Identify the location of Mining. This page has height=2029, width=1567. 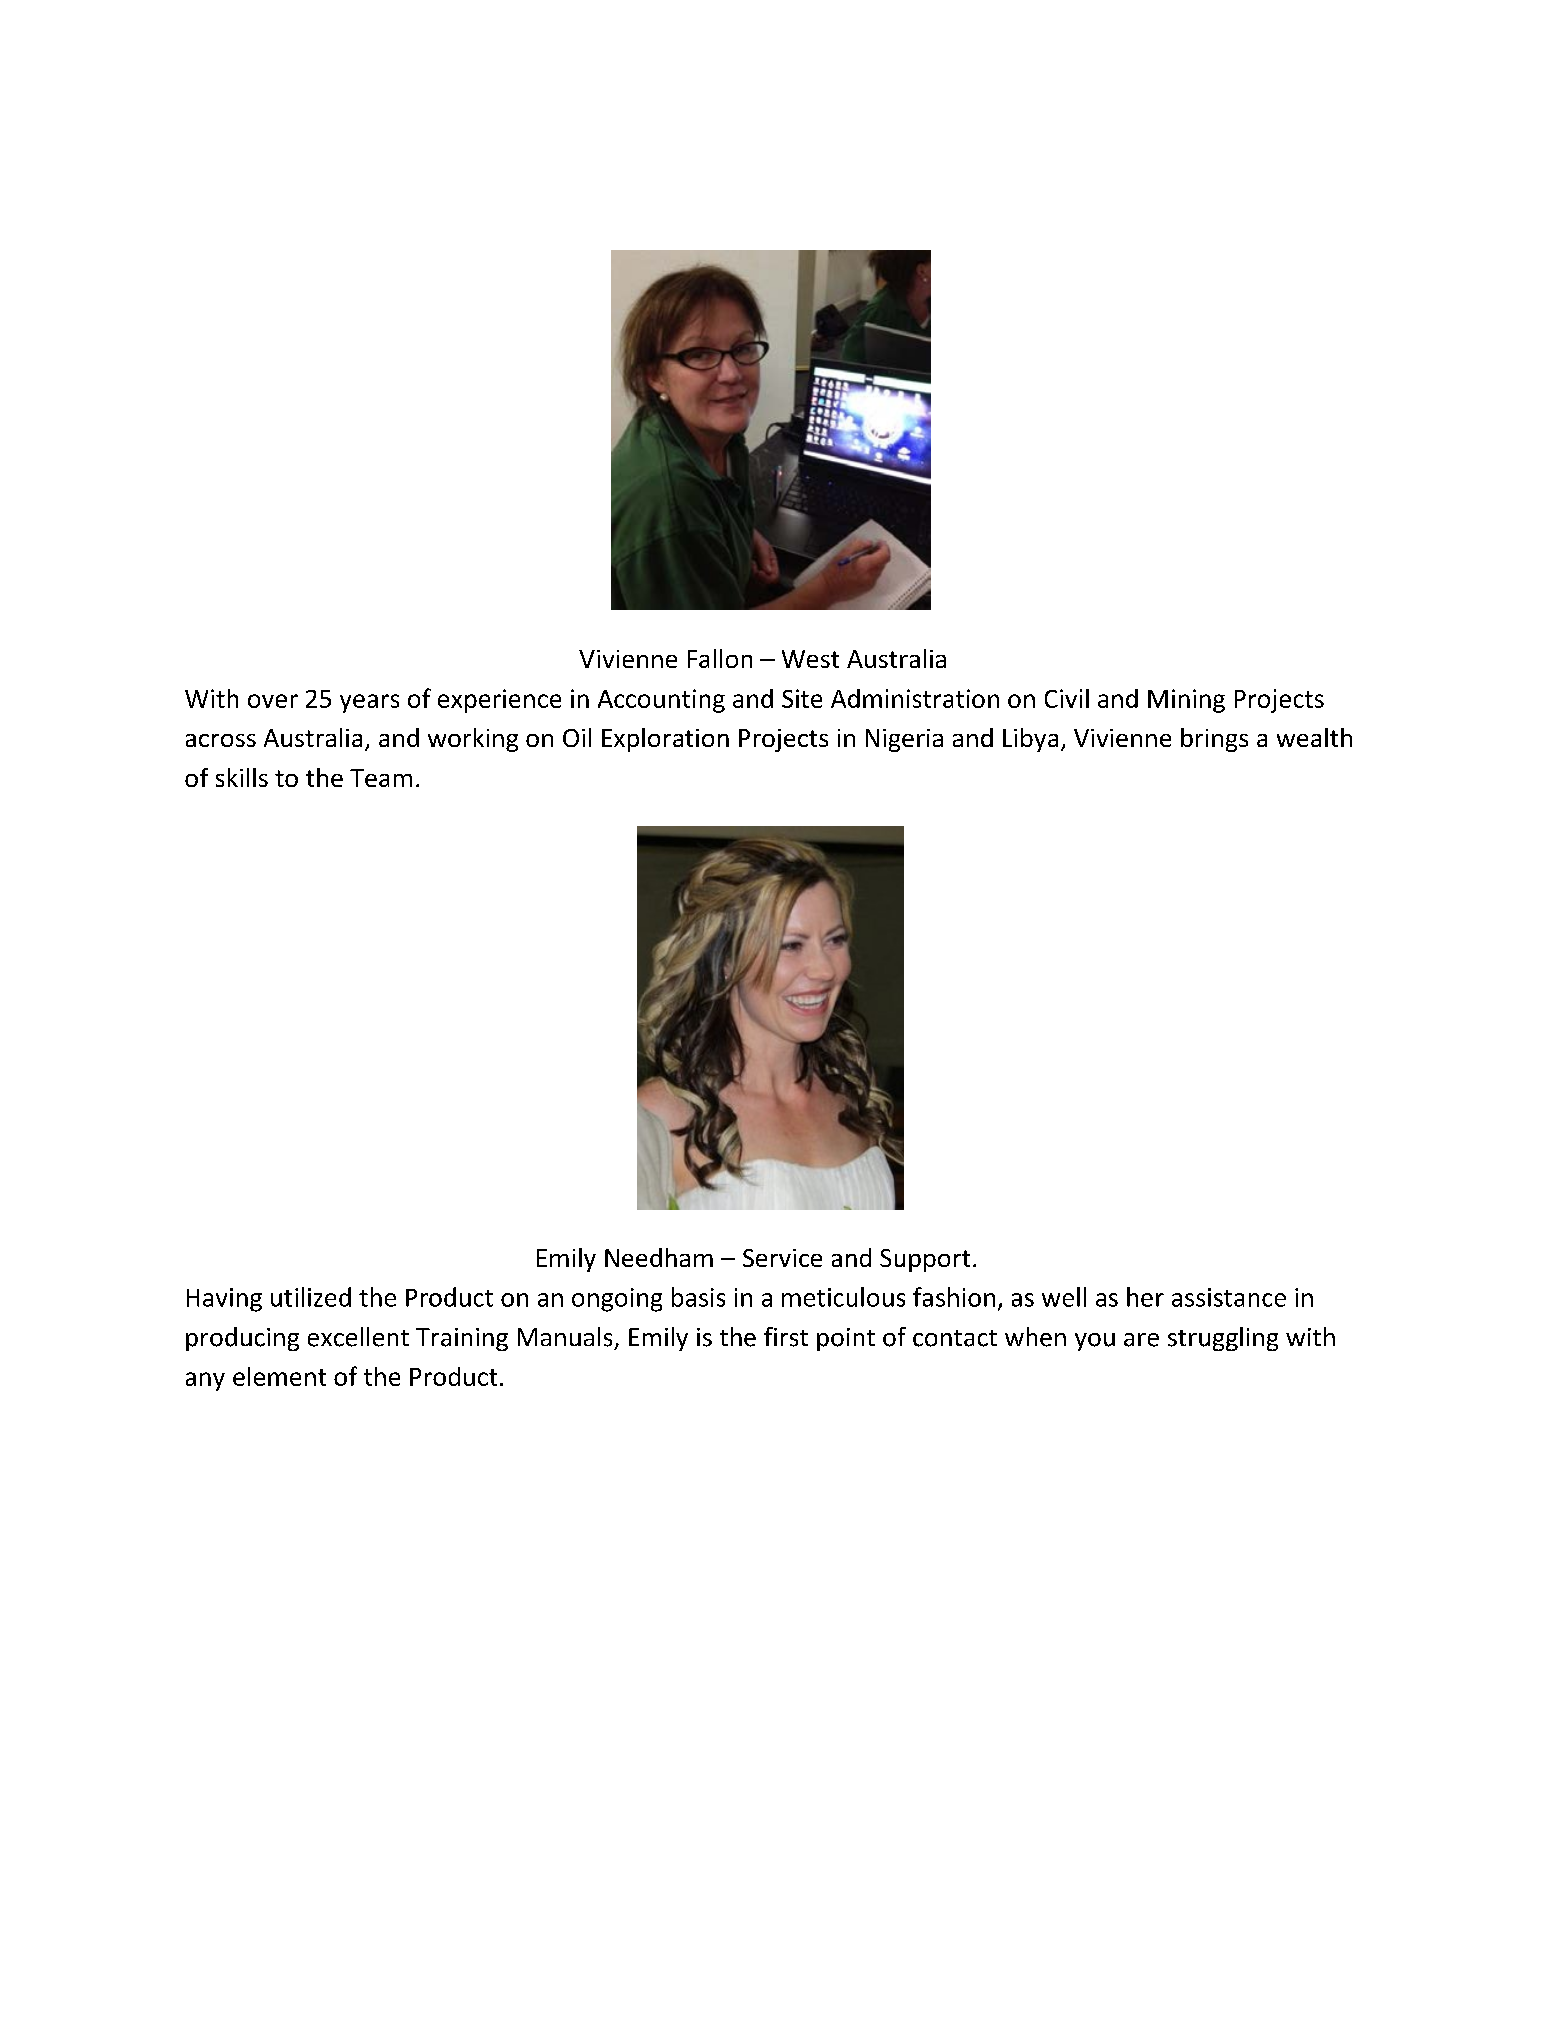
(1186, 701).
